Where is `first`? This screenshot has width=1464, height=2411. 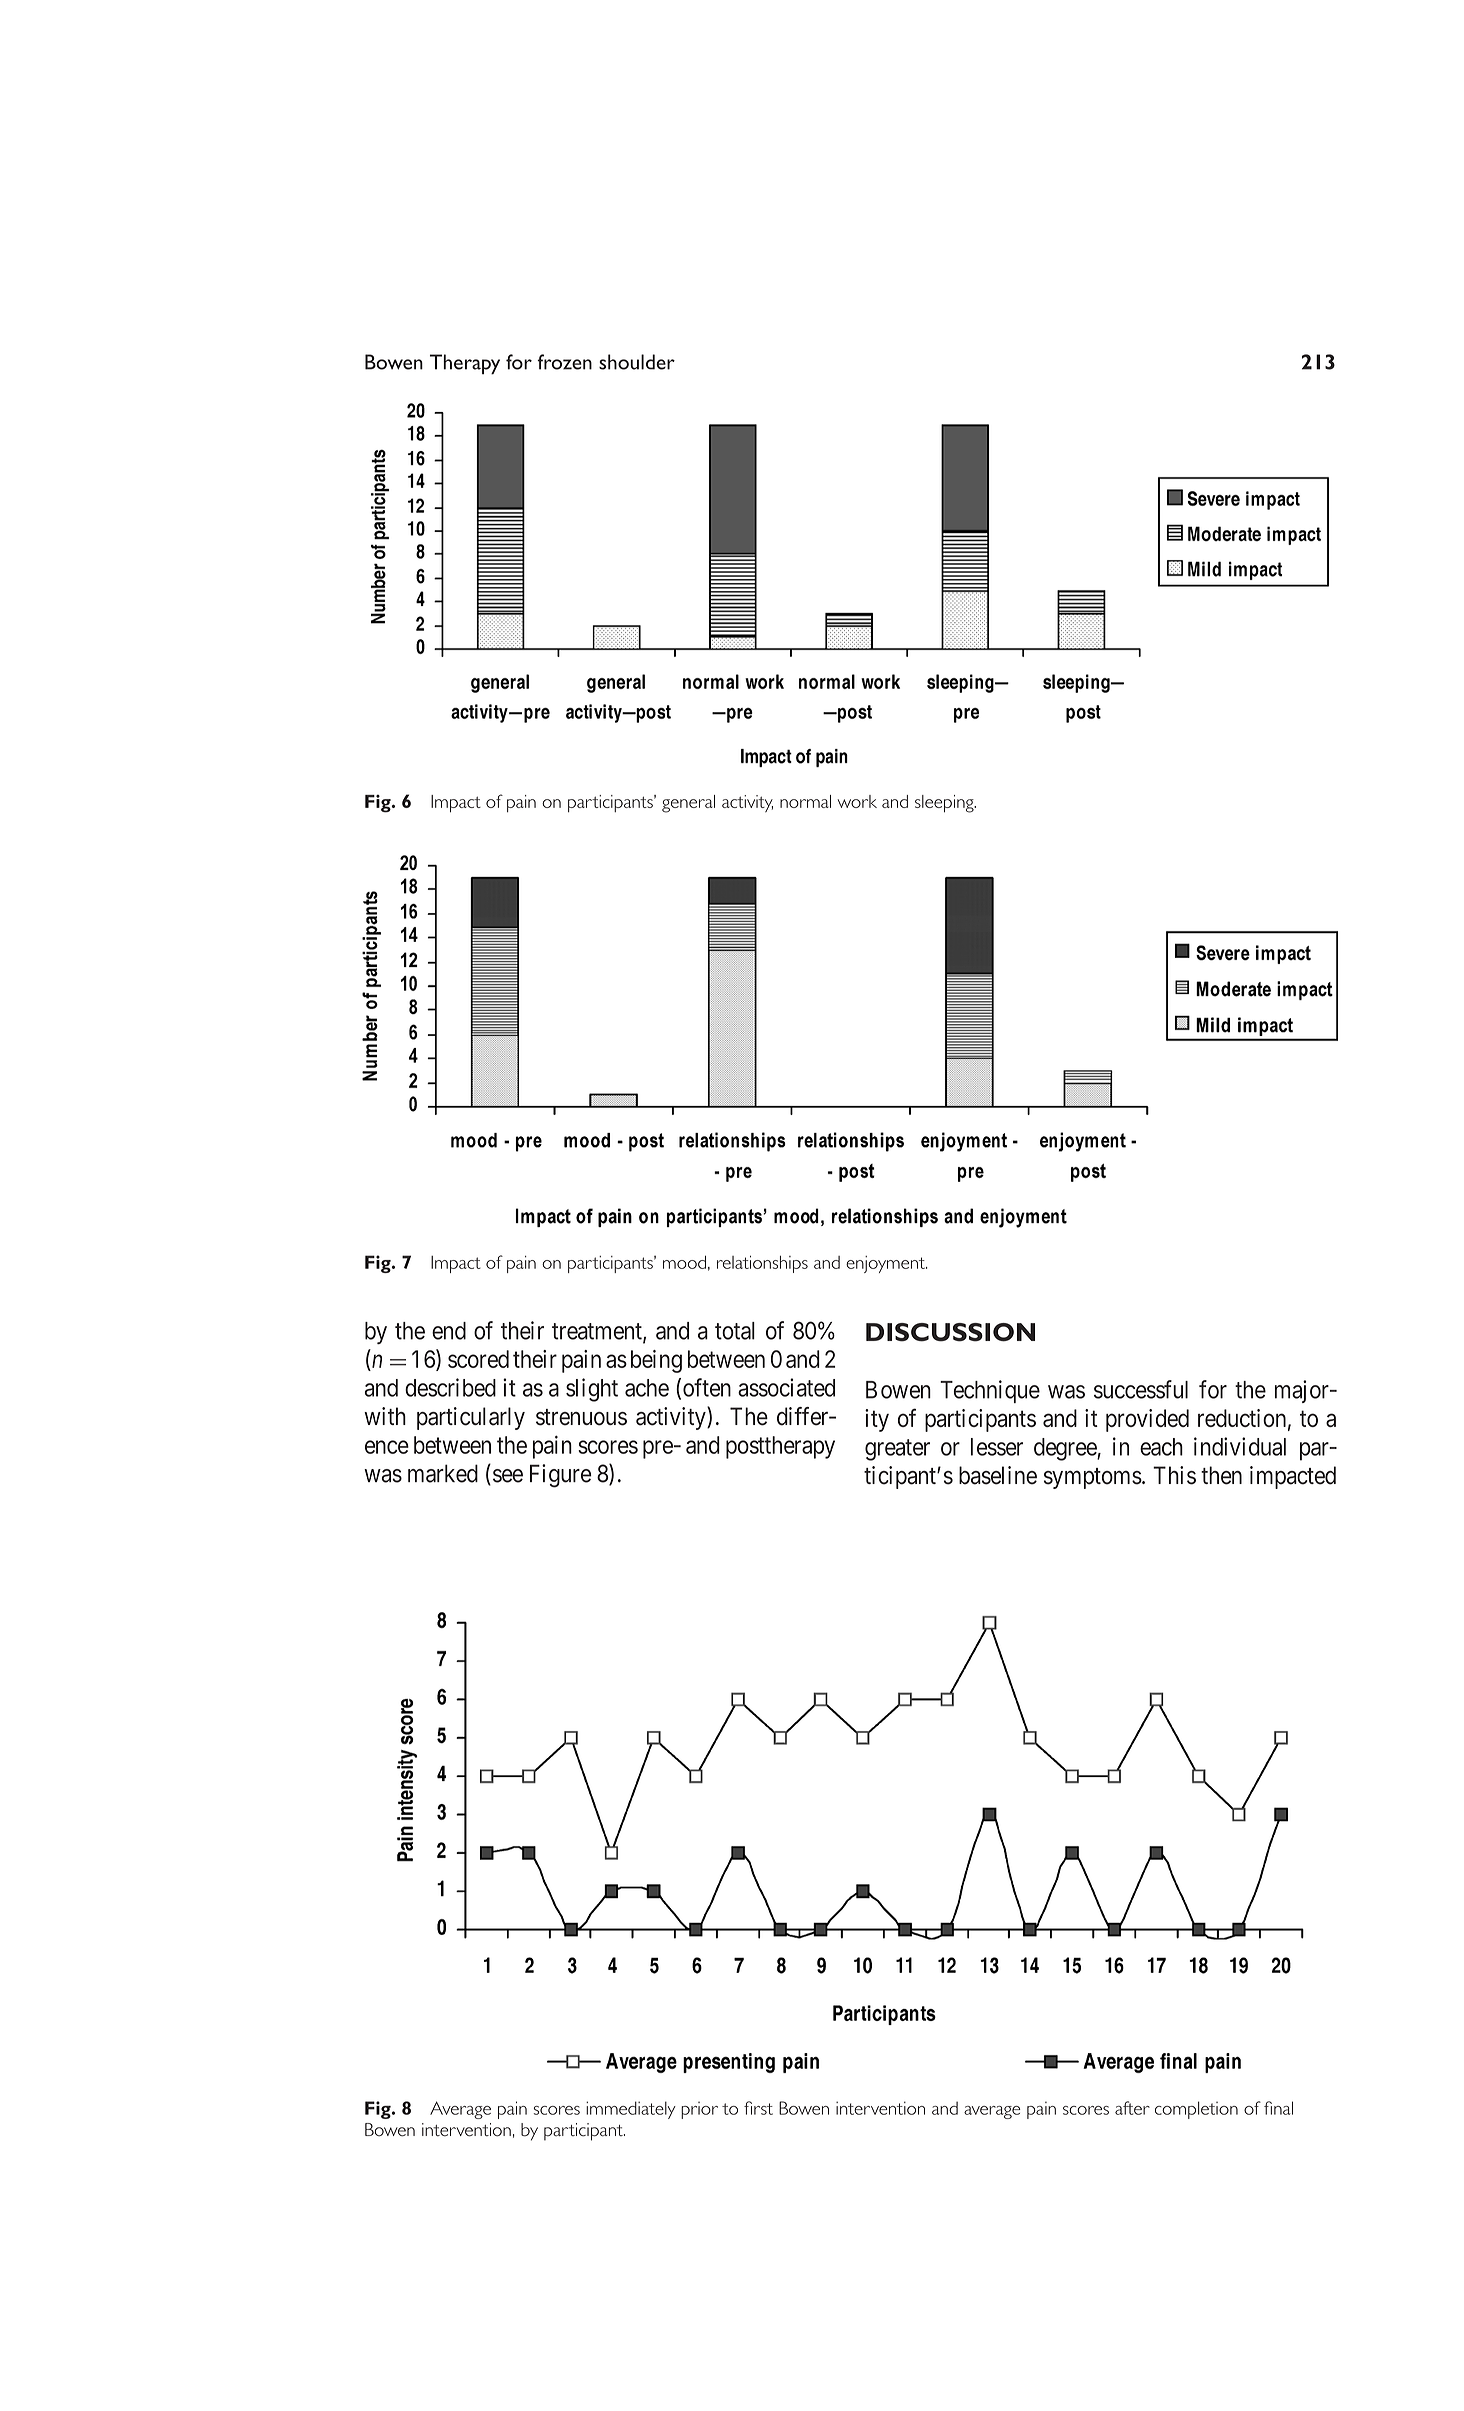 first is located at coordinates (758, 2108).
